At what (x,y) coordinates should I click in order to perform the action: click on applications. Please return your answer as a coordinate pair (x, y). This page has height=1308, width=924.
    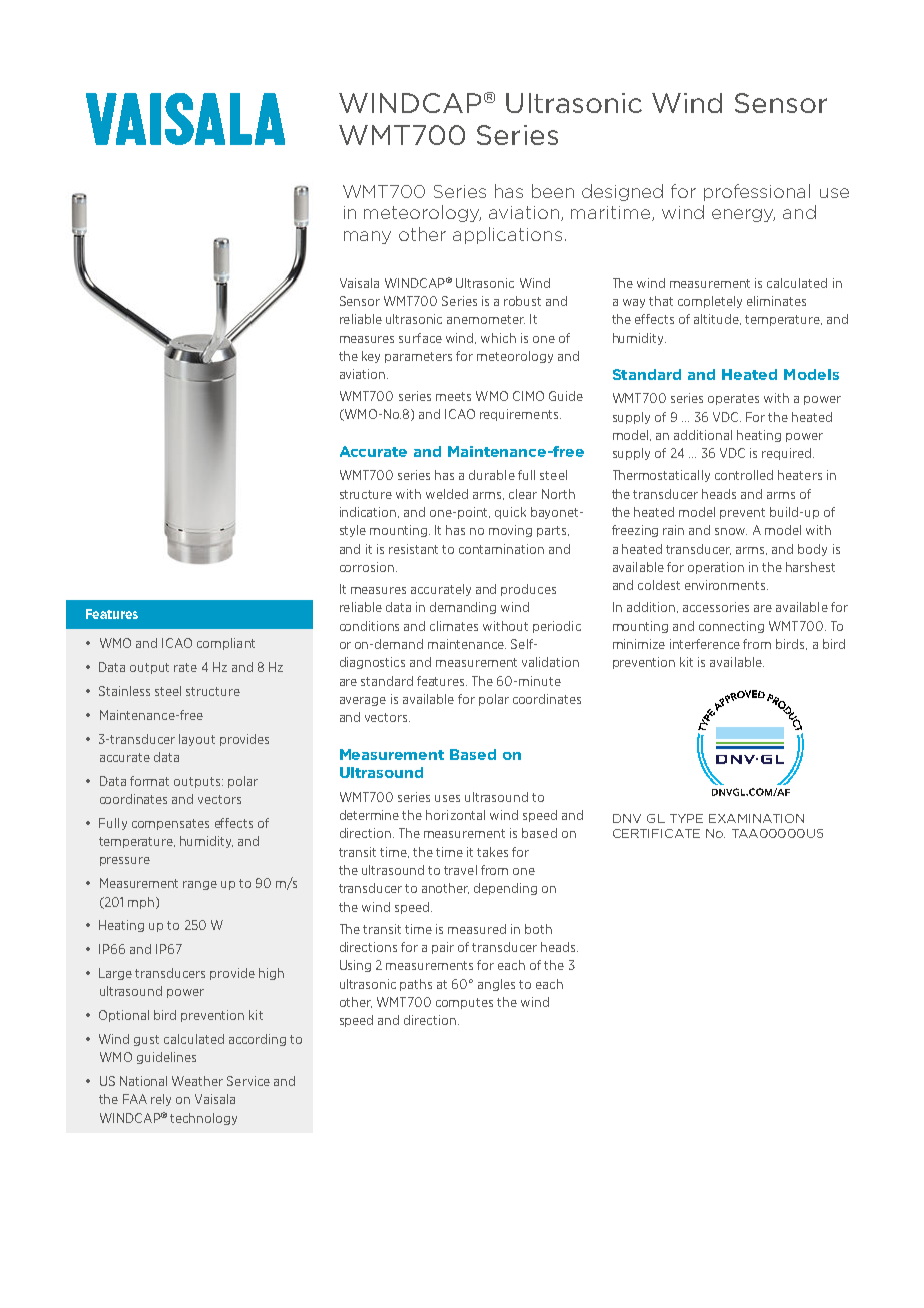
    Looking at the image, I should click on (507, 235).
